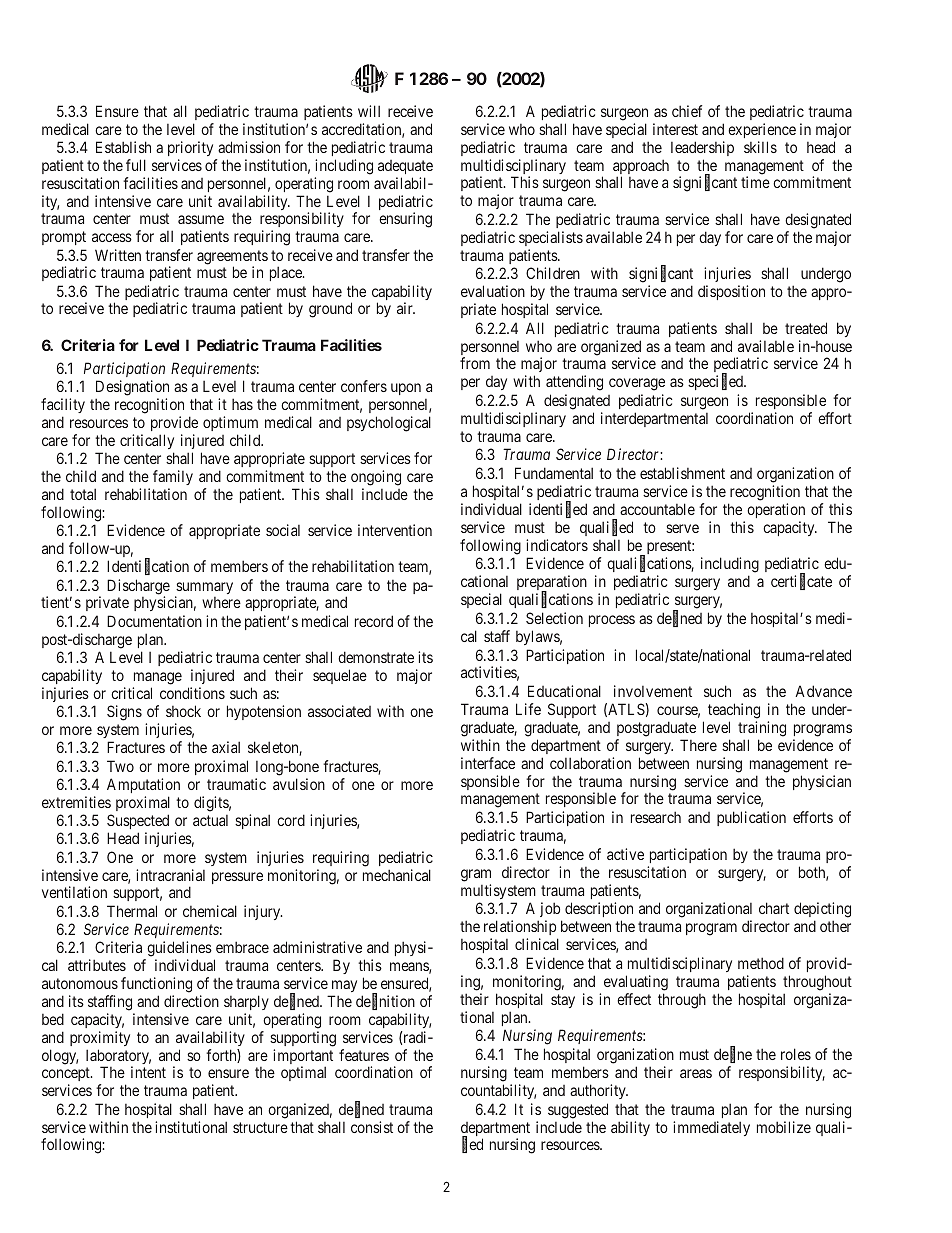 The width and height of the screenshot is (952, 1233). What do you see at coordinates (136, 165) in the screenshot?
I see `full` at bounding box center [136, 165].
